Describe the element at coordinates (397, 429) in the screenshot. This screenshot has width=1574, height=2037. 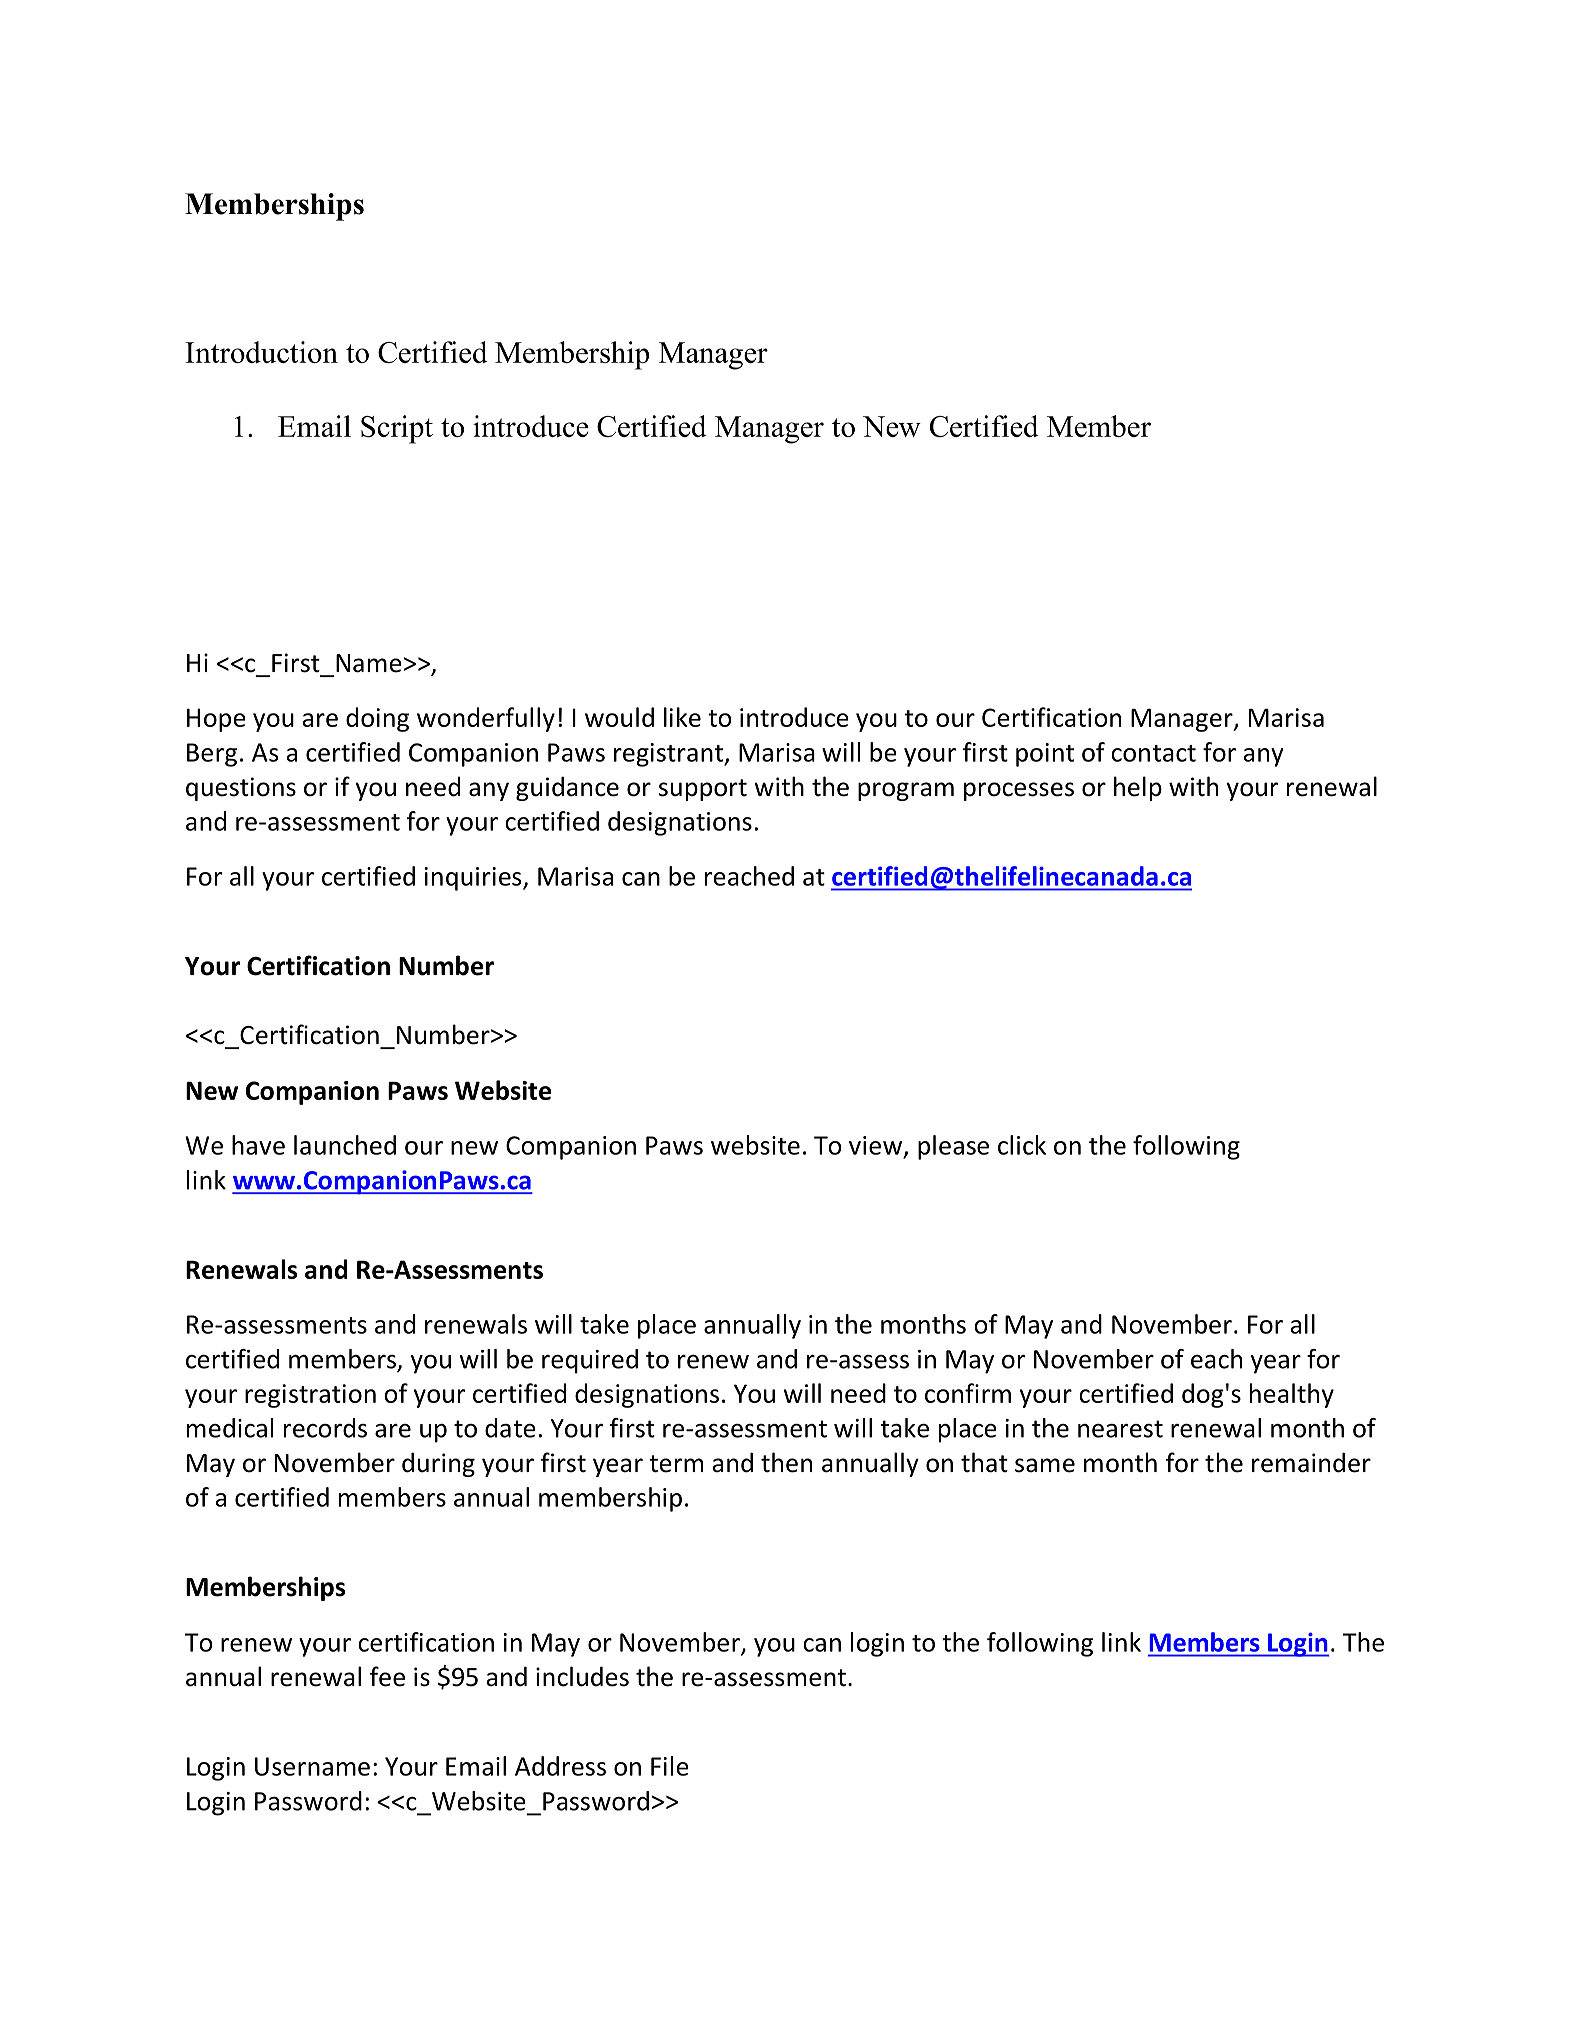
I see `Script` at that location.
